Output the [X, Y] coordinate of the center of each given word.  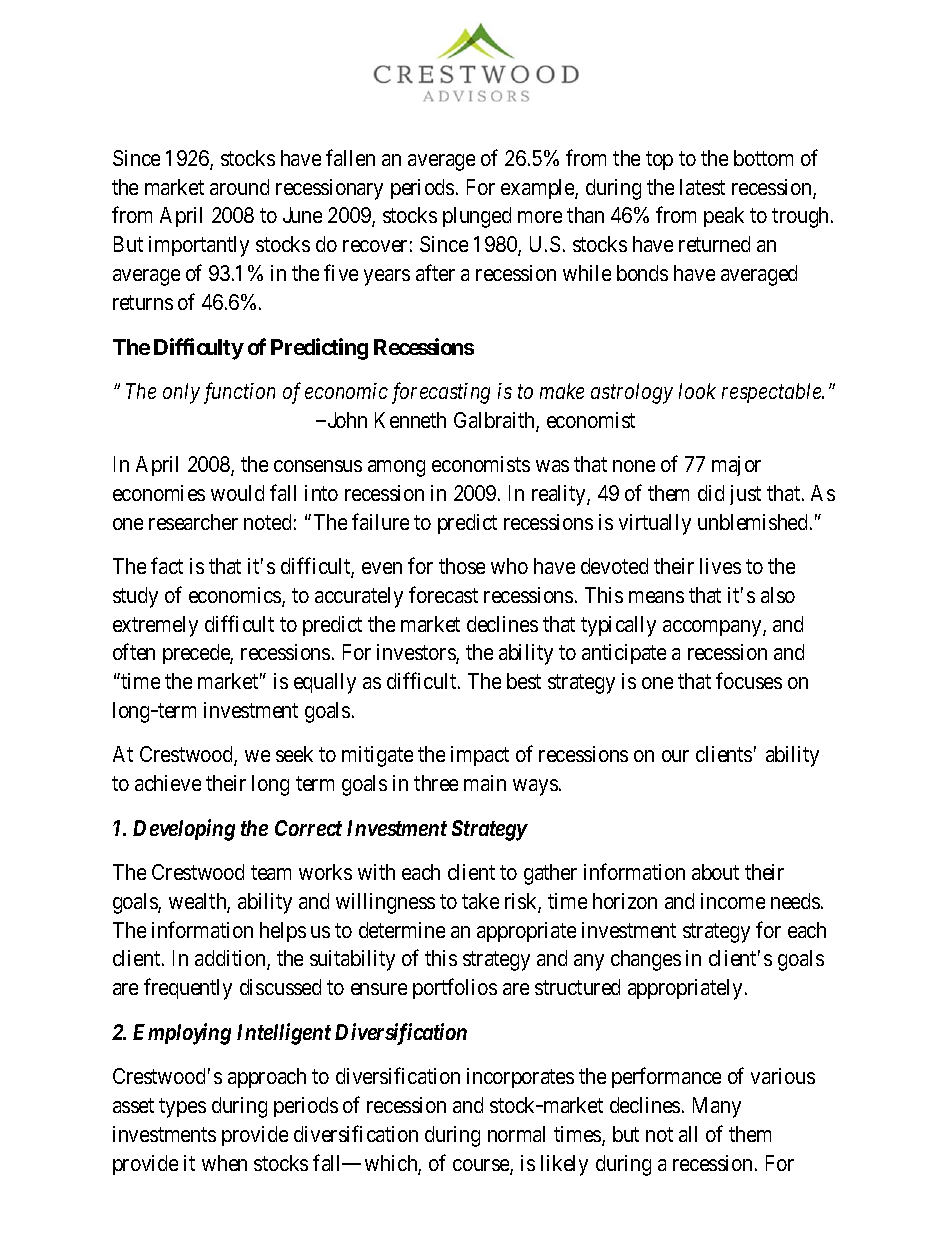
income [733, 901]
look [697, 391]
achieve [168, 783]
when [224, 1163]
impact [480, 756]
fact [167, 565]
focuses [749, 680]
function [239, 393]
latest [702, 187]
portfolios [455, 989]
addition [231, 960]
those [462, 566]
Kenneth [410, 420]
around [239, 187]
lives [720, 566]
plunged [477, 217]
